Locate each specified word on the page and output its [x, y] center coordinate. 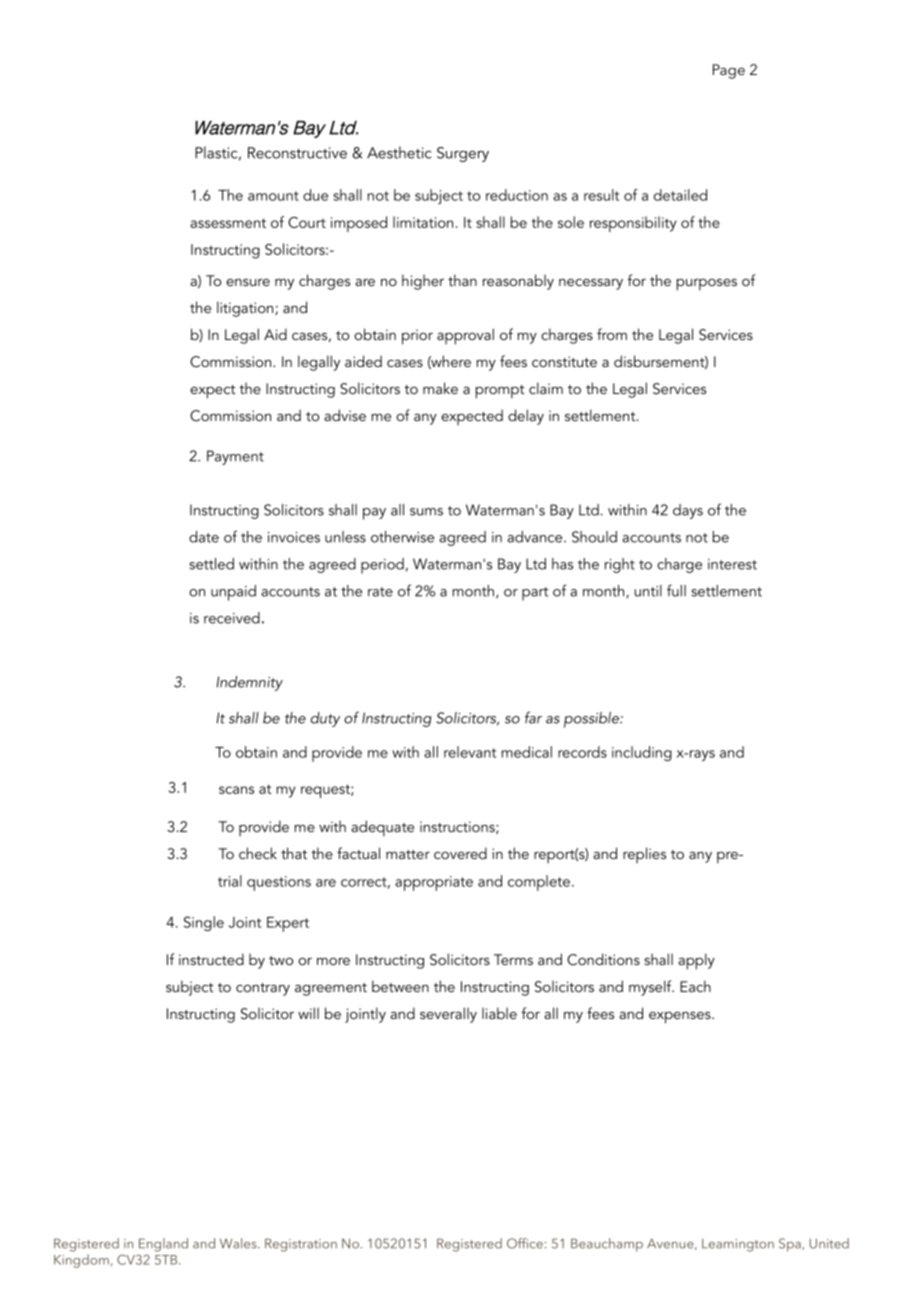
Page [729, 71]
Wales [239, 1243]
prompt [500, 392]
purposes [707, 284]
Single [204, 923]
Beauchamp [607, 1245]
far [533, 717]
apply [696, 961]
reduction [517, 195]
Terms [513, 959]
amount [273, 196]
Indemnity [249, 683]
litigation [246, 309]
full [676, 590]
